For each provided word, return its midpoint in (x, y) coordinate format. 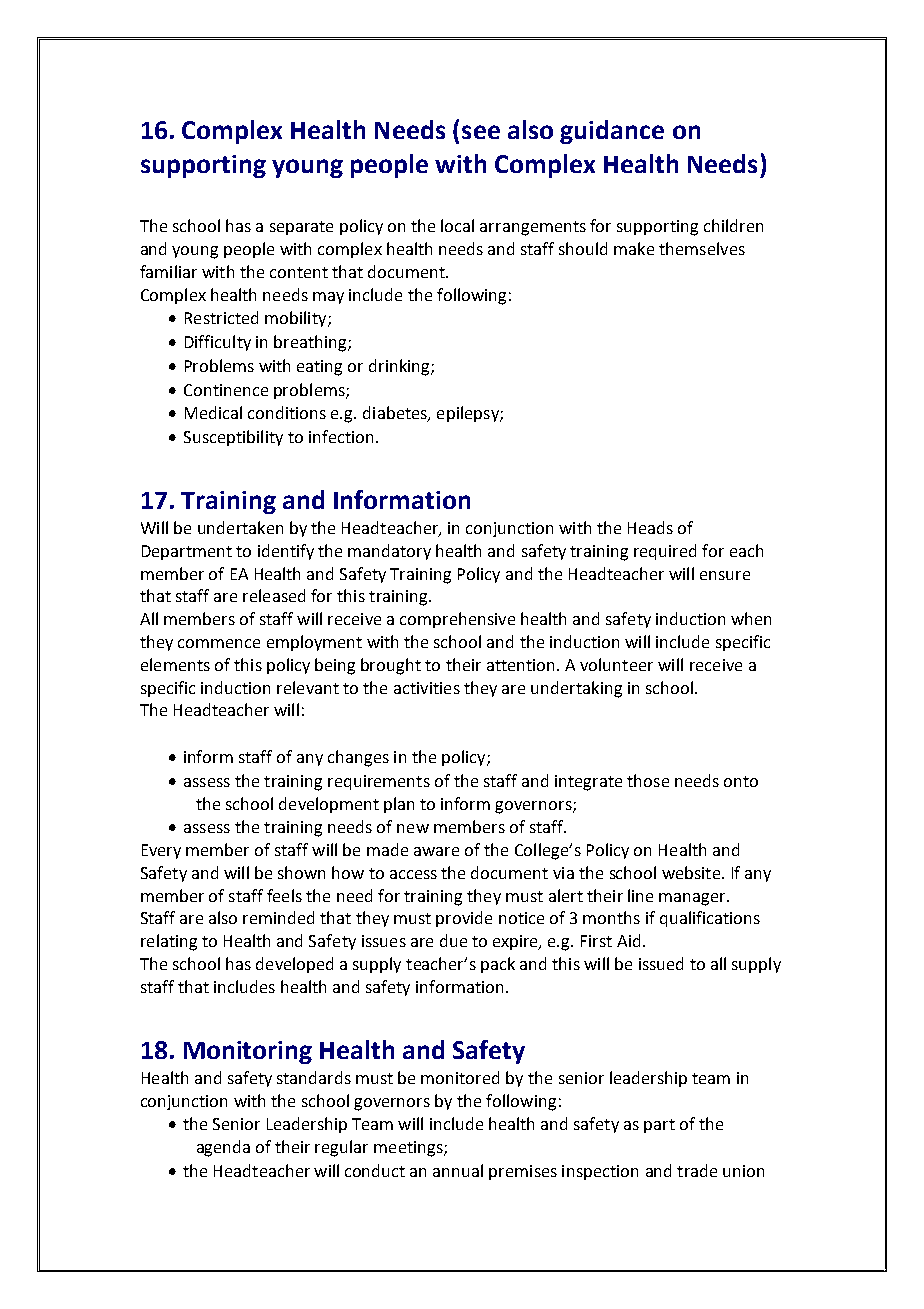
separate (301, 228)
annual (458, 1170)
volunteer (616, 664)
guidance (612, 132)
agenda (223, 1148)
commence (219, 643)
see (481, 132)
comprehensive (457, 620)
